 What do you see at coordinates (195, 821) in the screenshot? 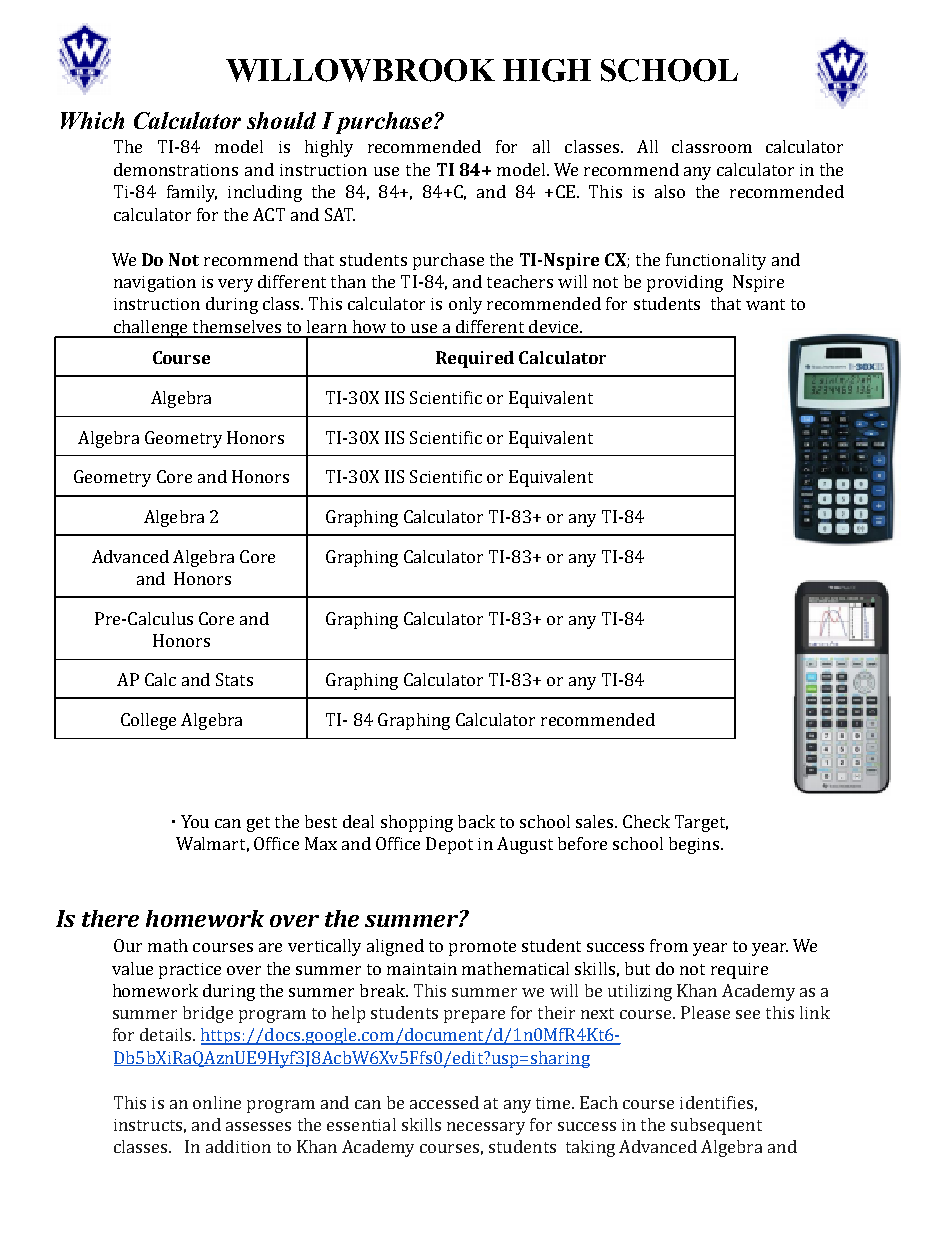
I see `You` at bounding box center [195, 821].
